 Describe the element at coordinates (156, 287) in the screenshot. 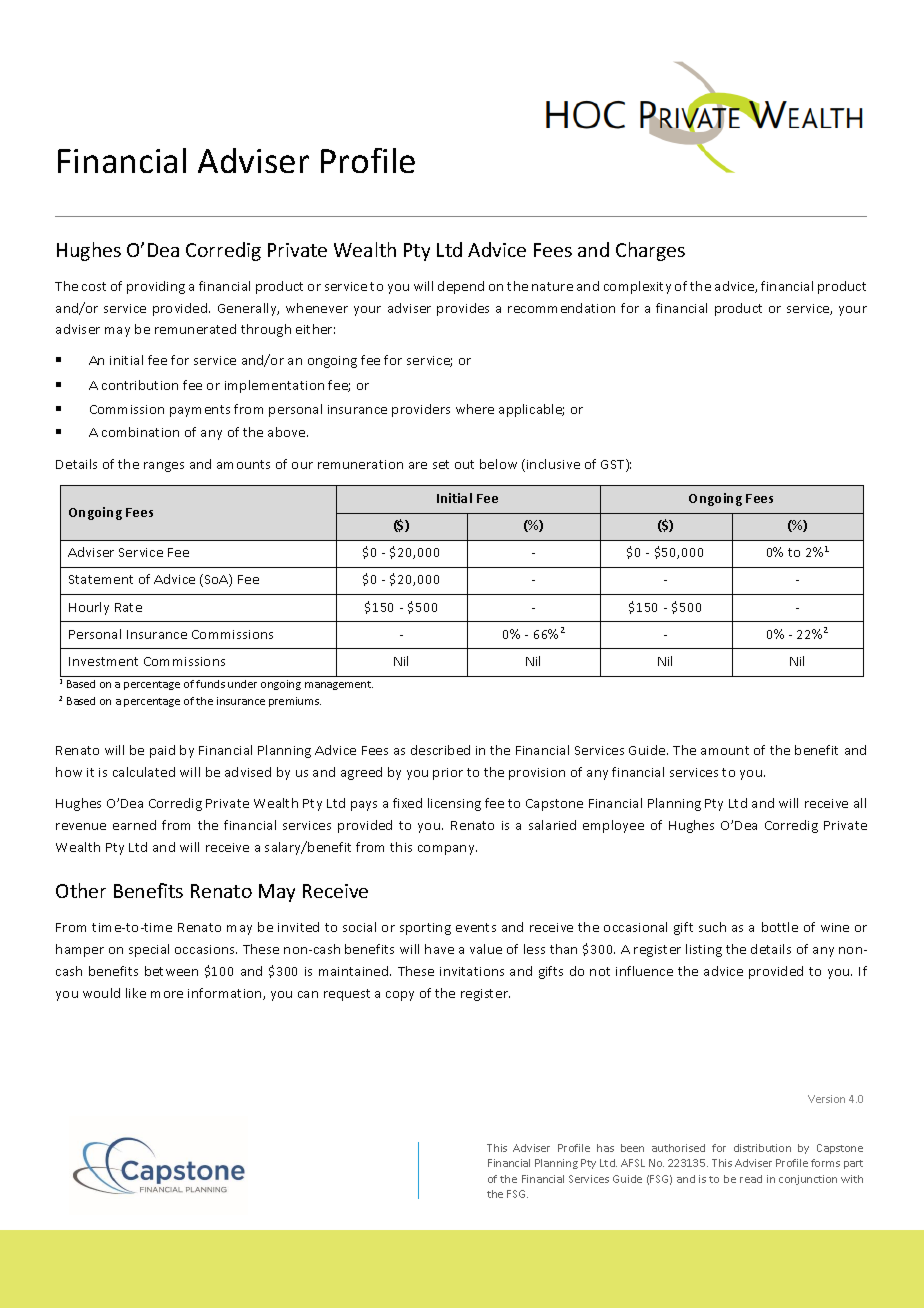

I see `providing` at that location.
